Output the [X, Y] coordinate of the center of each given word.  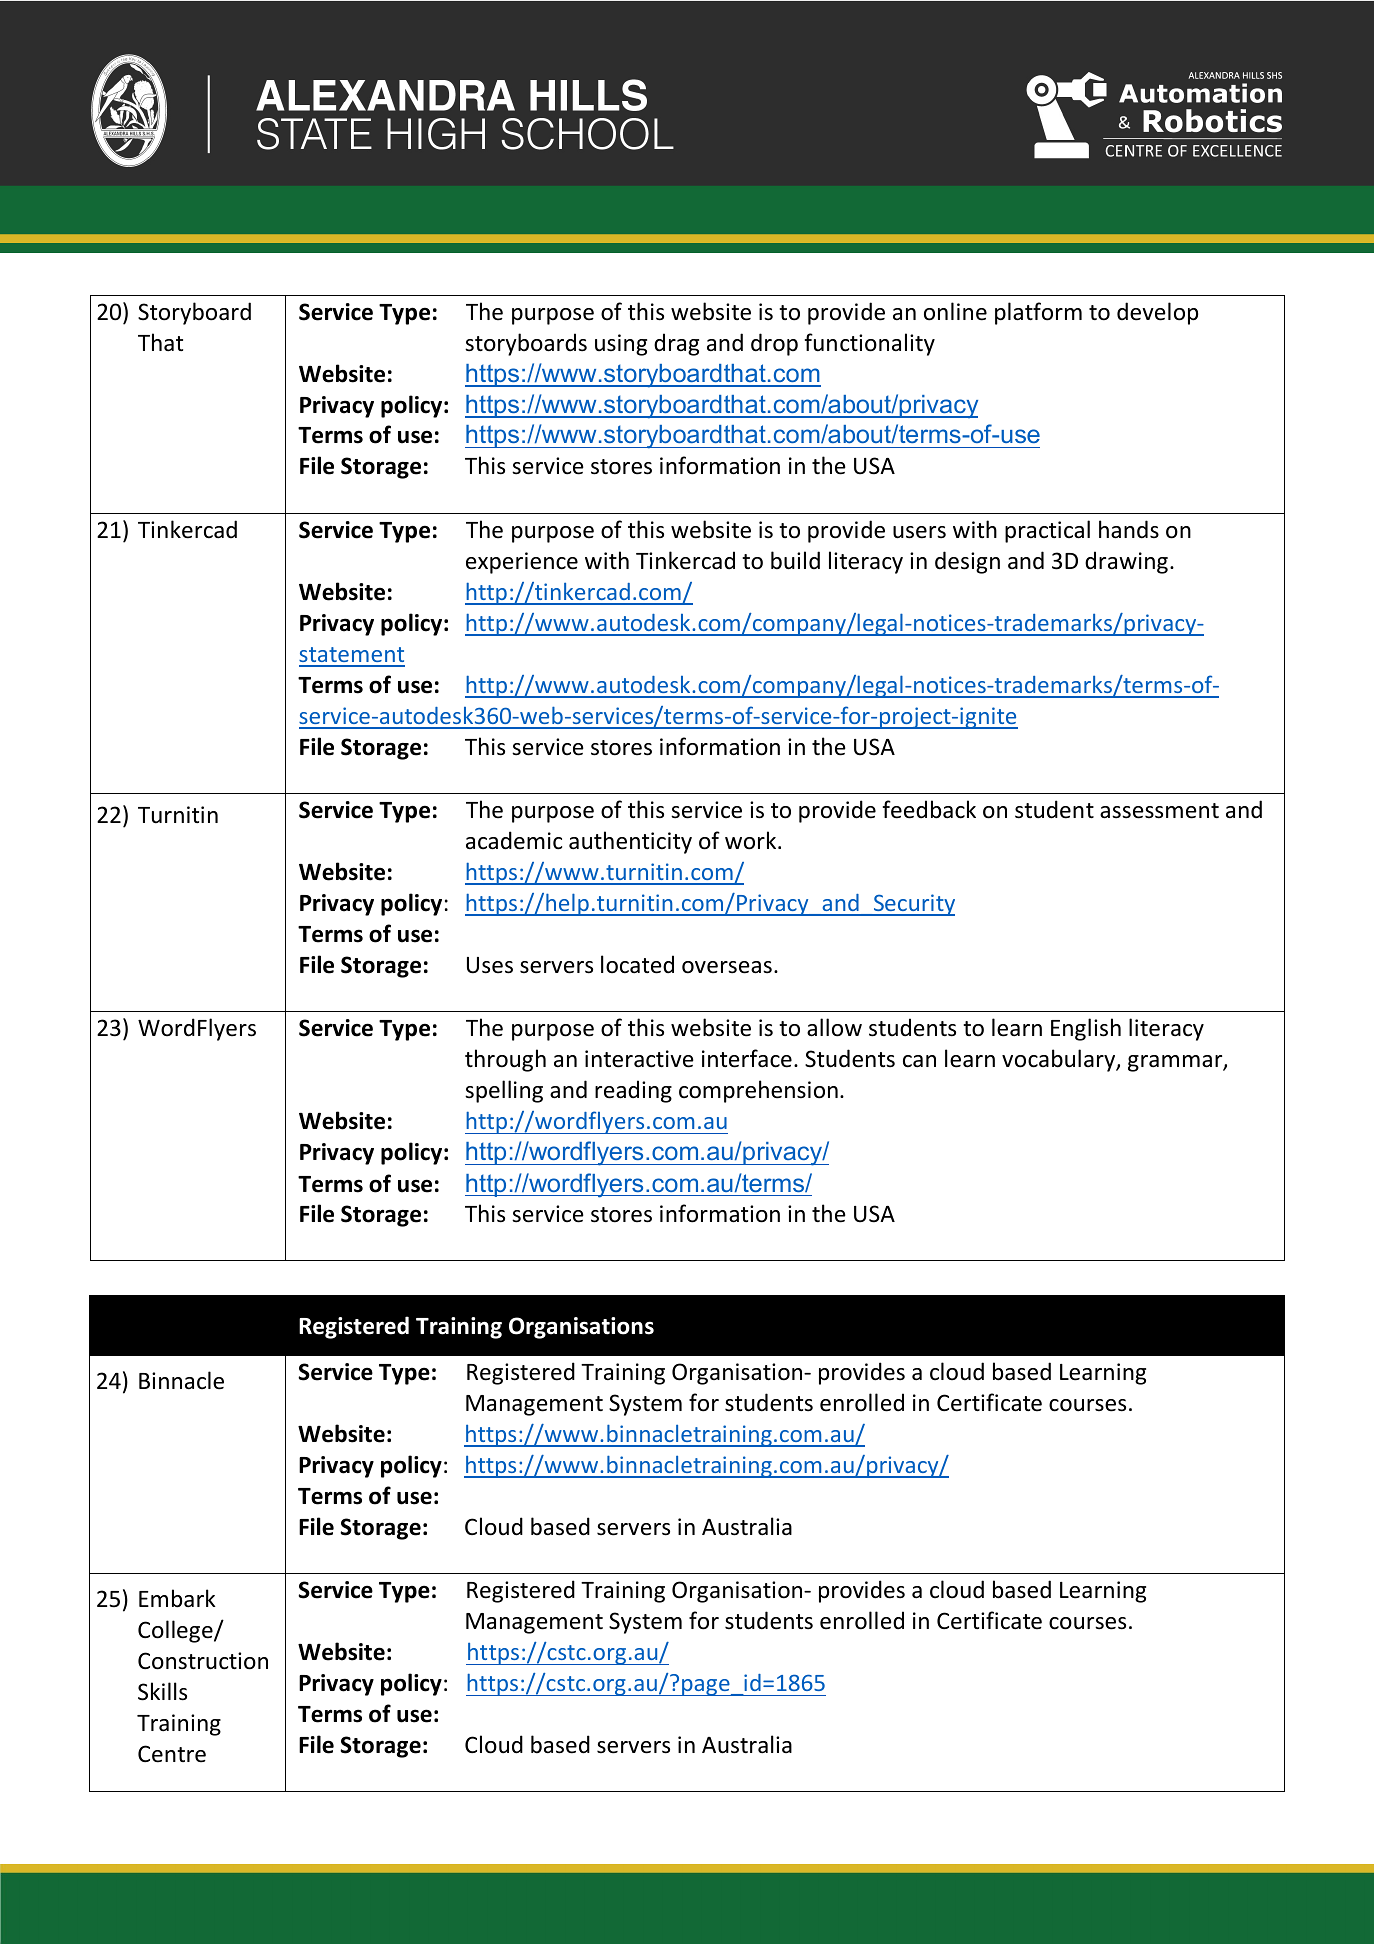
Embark [177, 1598]
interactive [639, 1059]
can [919, 1061]
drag [676, 344]
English [1086, 1029]
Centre [172, 1754]
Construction [203, 1661]
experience [522, 563]
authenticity [630, 842]
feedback [929, 809]
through [505, 1060]
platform [1038, 313]
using [621, 345]
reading [633, 1091]
